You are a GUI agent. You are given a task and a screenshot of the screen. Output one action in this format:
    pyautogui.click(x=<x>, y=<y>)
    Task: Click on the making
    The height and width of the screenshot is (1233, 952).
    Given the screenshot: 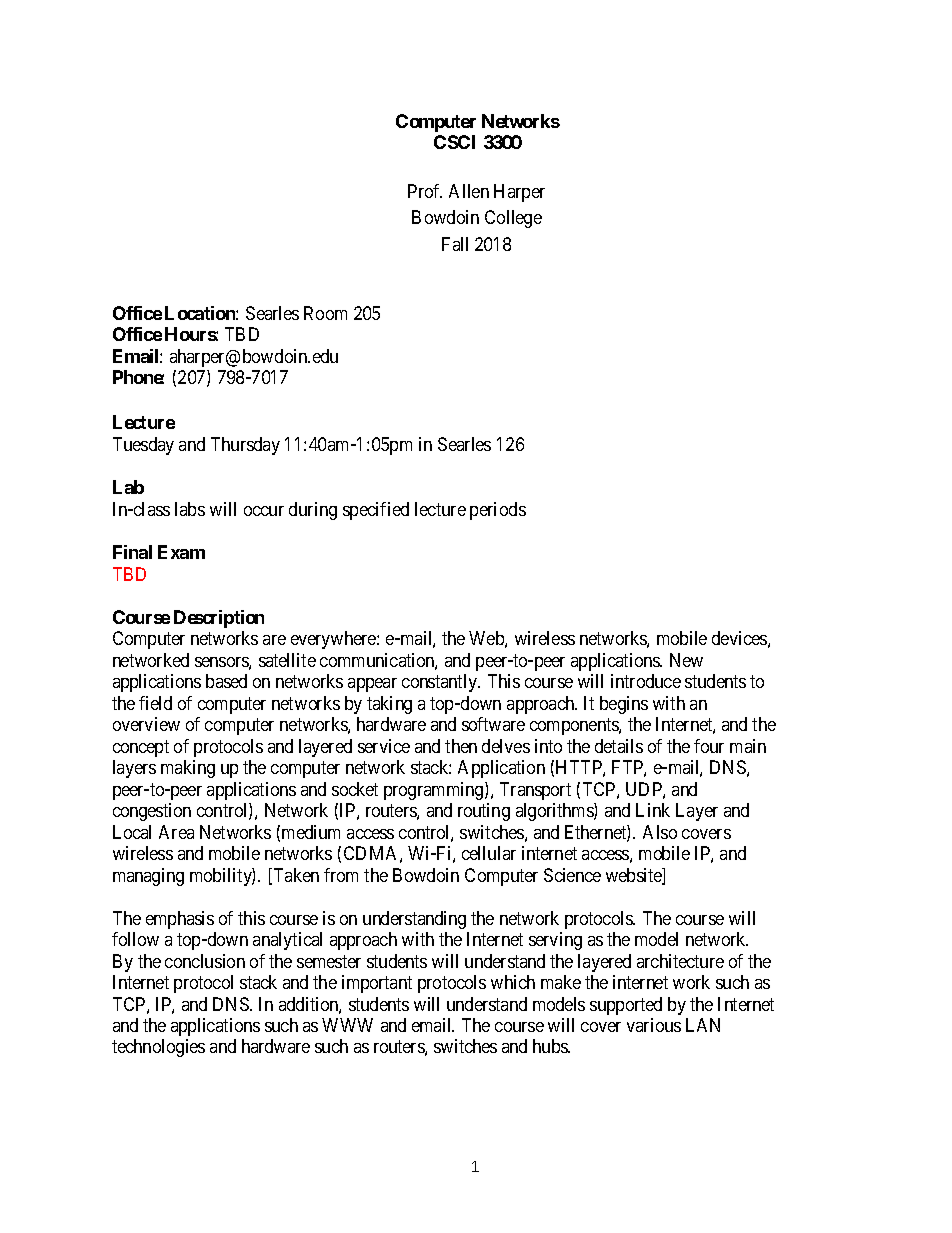 What is the action you would take?
    pyautogui.click(x=188, y=769)
